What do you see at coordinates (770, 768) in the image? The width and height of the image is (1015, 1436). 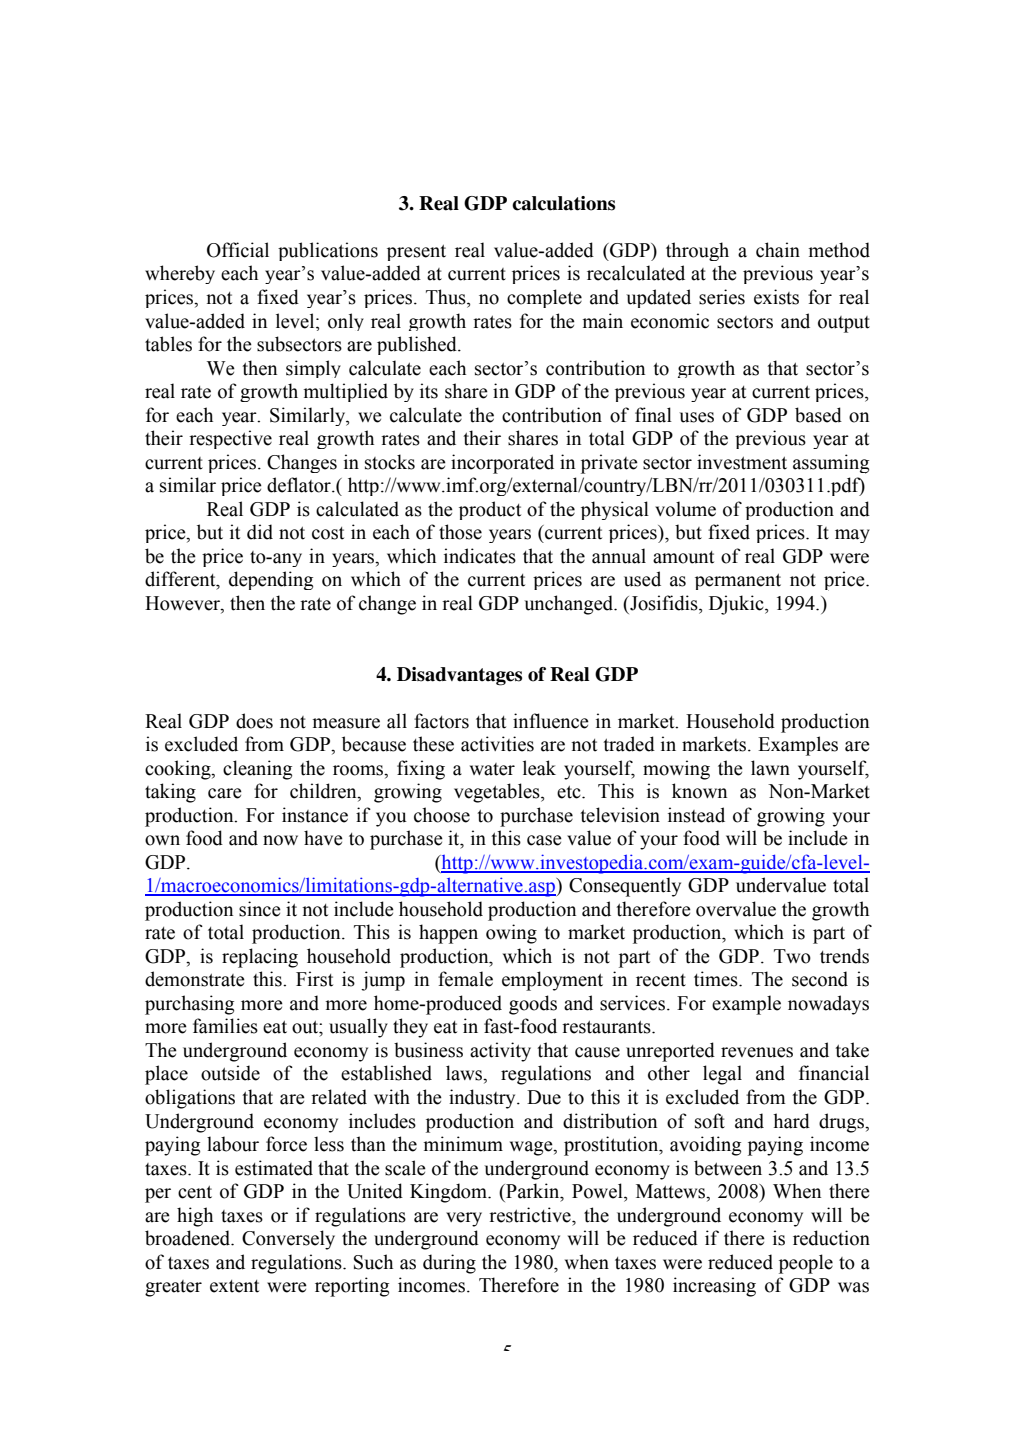 I see `lawn` at bounding box center [770, 768].
